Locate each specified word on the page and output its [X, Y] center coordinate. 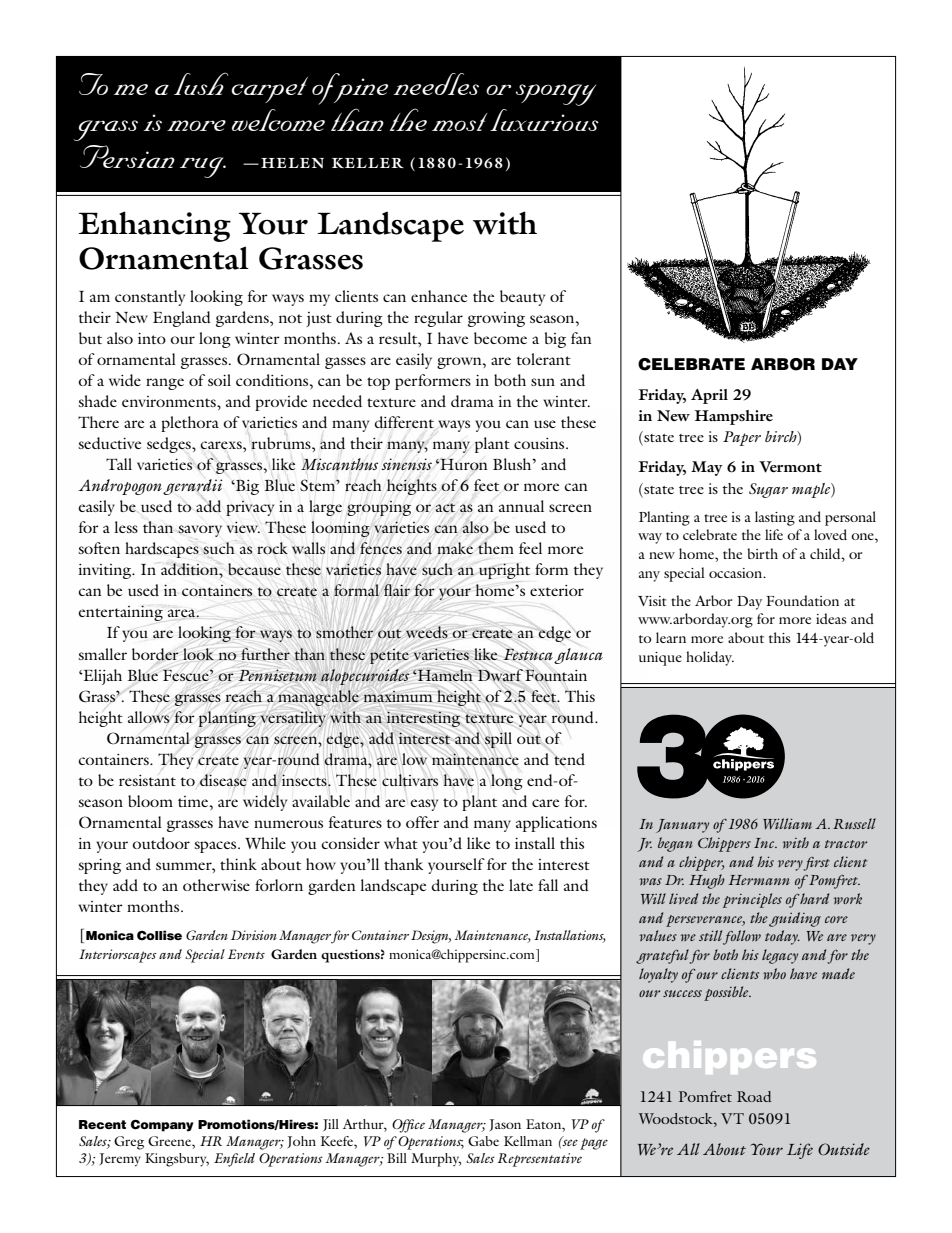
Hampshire [734, 417]
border [155, 654]
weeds [427, 632]
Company [162, 1126]
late [521, 885]
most [460, 122]
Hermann [759, 880]
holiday [710, 658]
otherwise [216, 885]
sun [543, 382]
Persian [127, 156]
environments [170, 401]
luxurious [544, 120]
